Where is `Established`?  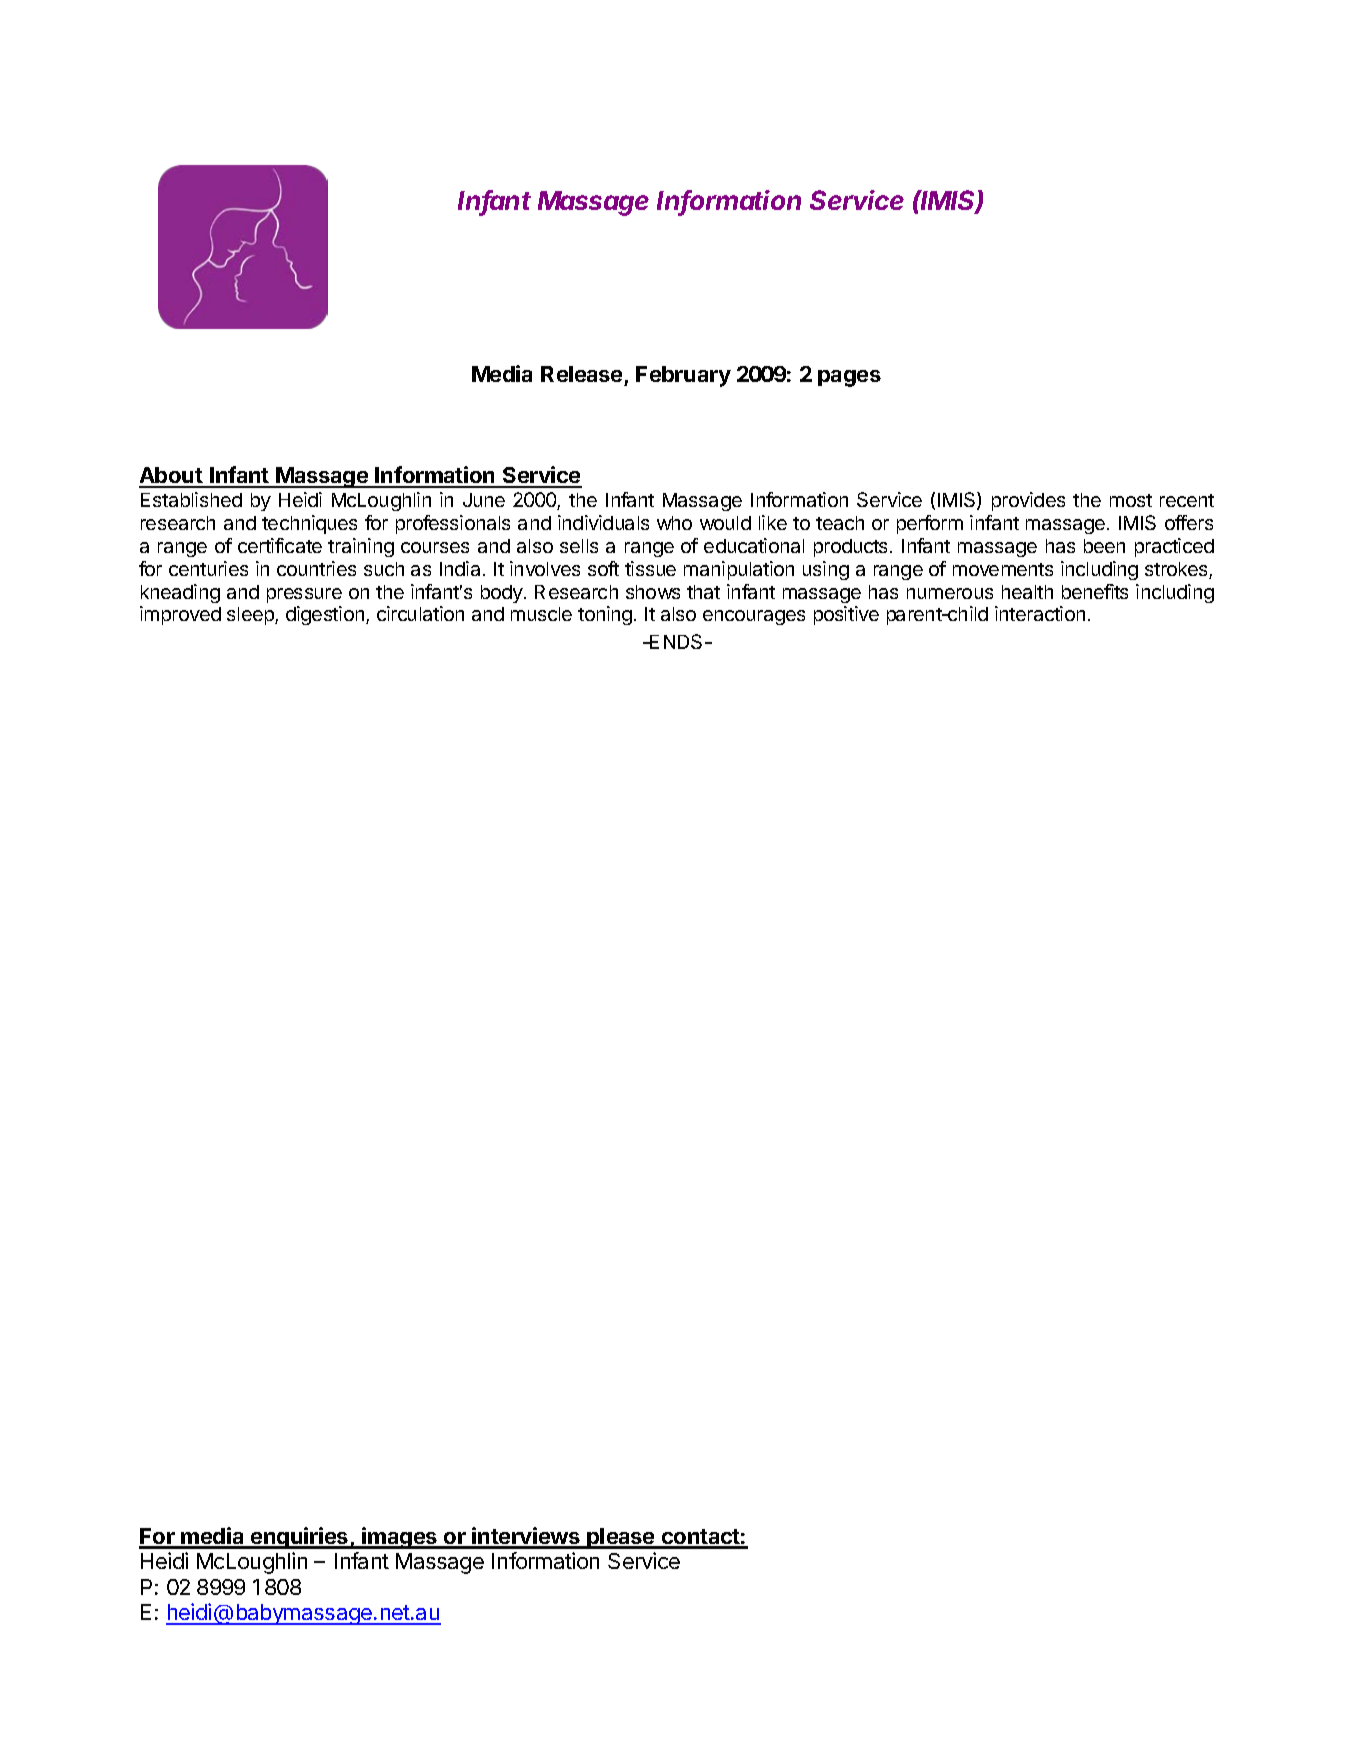 Established is located at coordinates (191, 499).
